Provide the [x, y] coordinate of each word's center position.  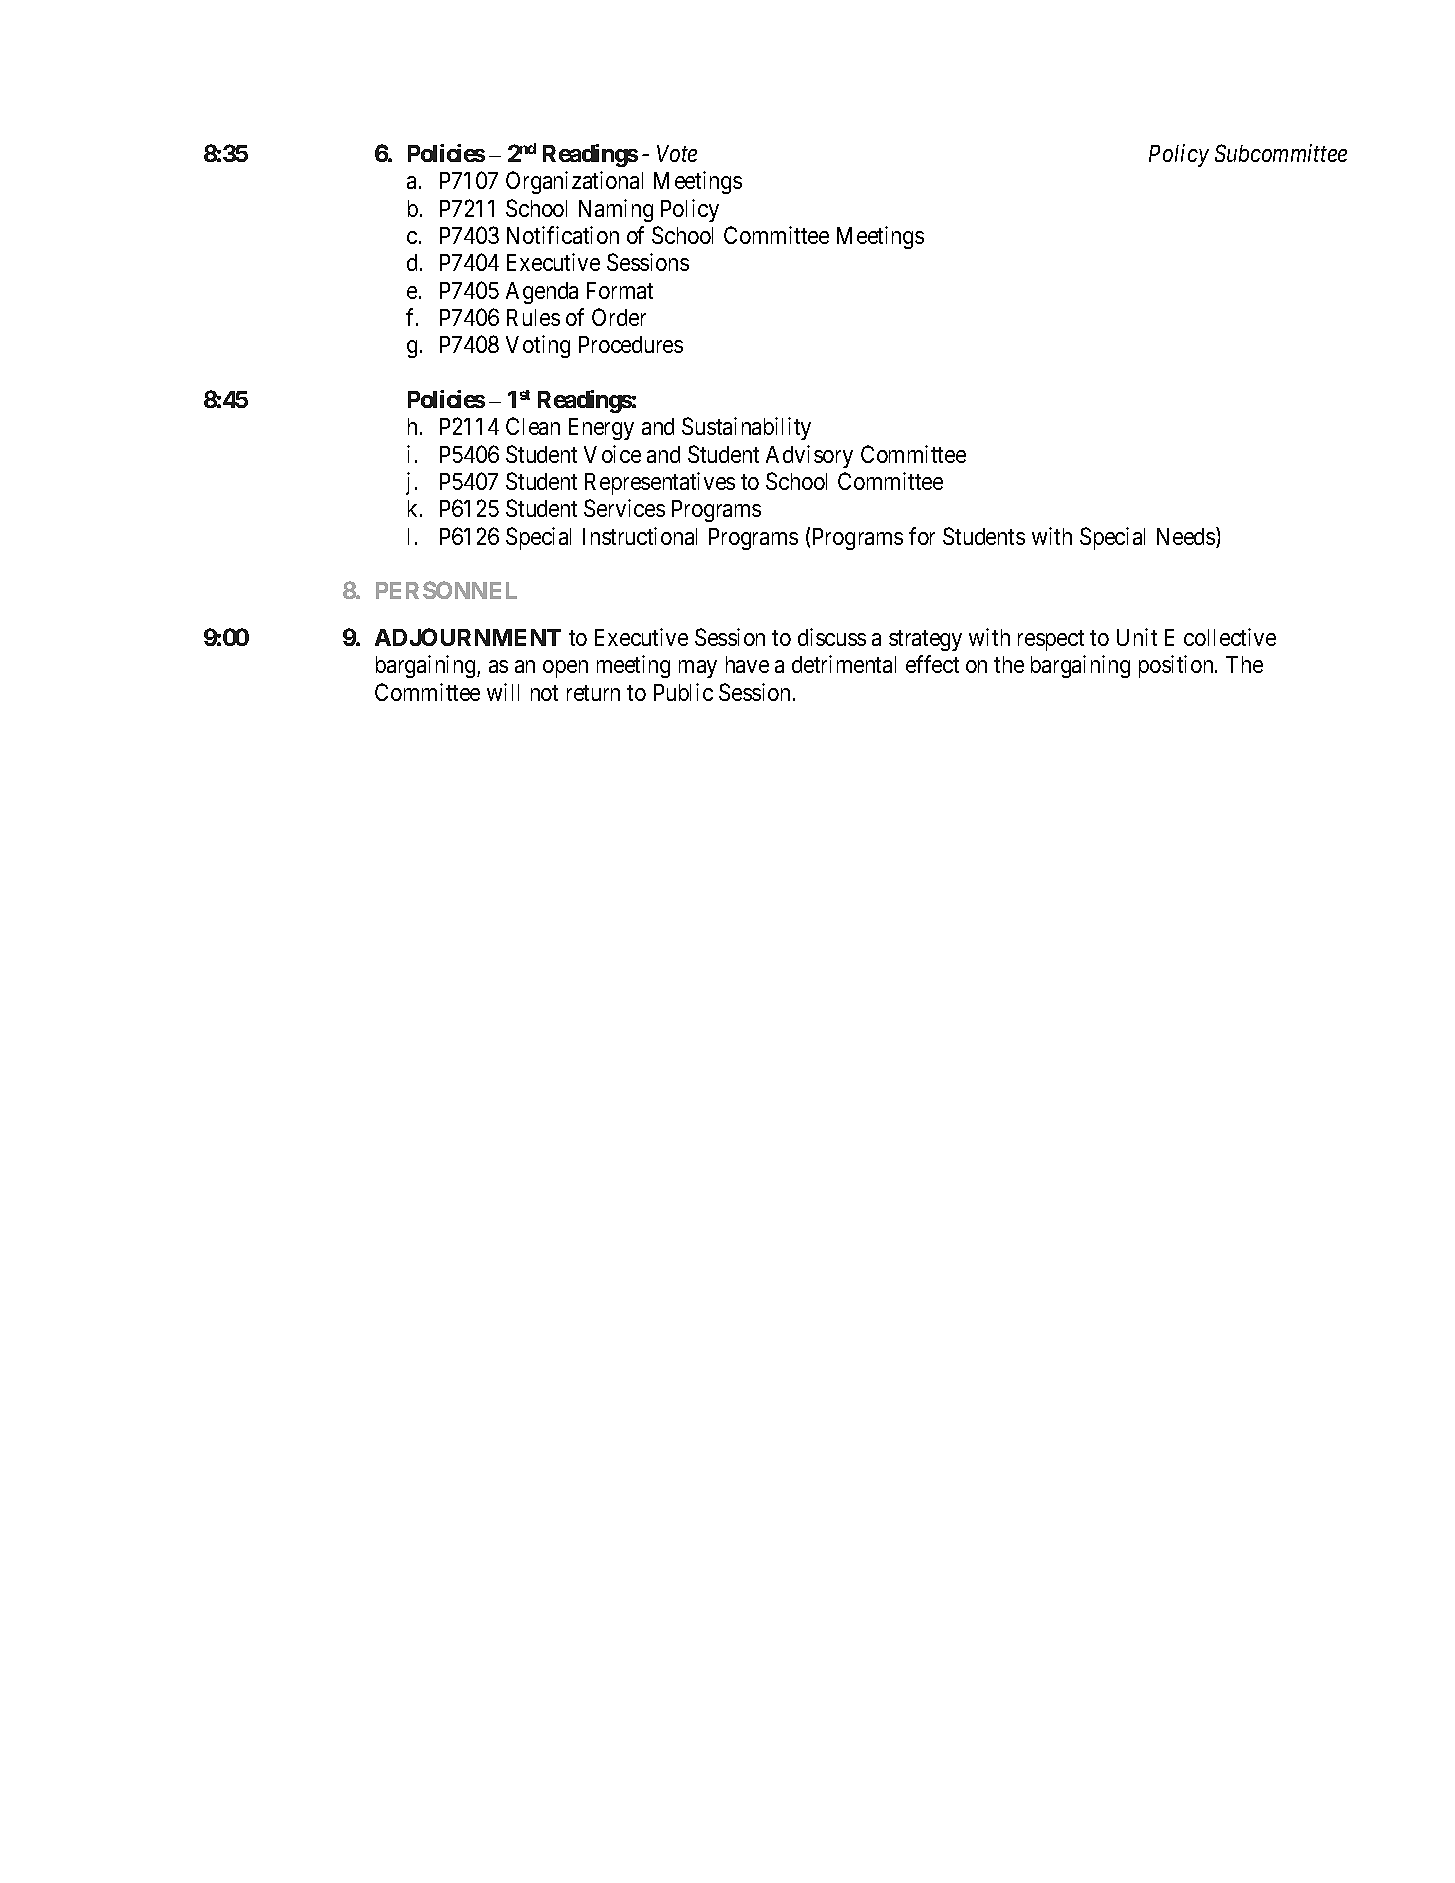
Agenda [542, 293]
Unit [1137, 637]
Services [624, 508]
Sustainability [746, 428]
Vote [677, 153]
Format [620, 290]
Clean [533, 426]
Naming [616, 210]
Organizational [574, 182]
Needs [1186, 536]
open [565, 669]
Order [619, 317]
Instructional [640, 536]
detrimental [844, 664]
